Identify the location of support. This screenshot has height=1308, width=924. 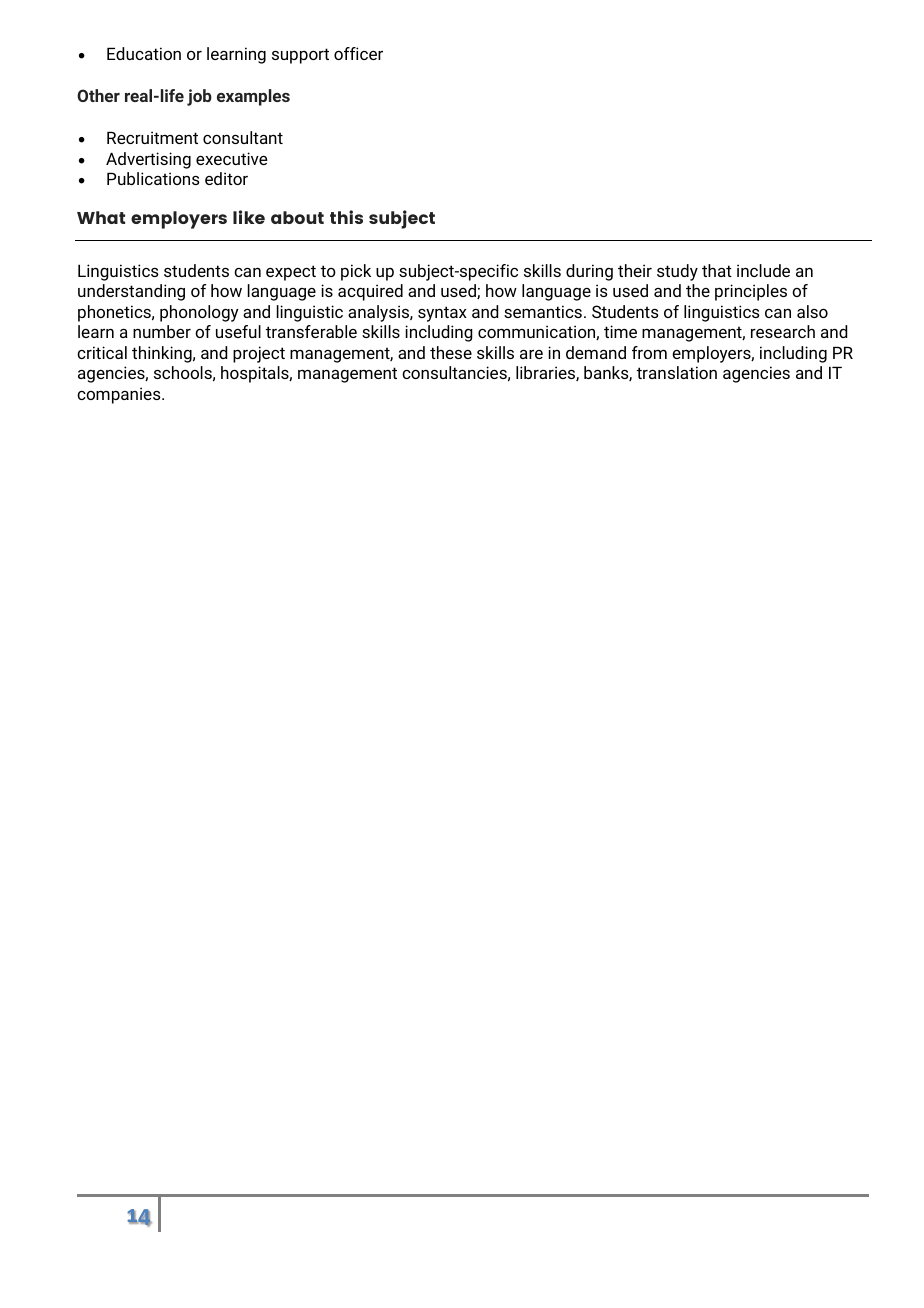
(300, 56).
